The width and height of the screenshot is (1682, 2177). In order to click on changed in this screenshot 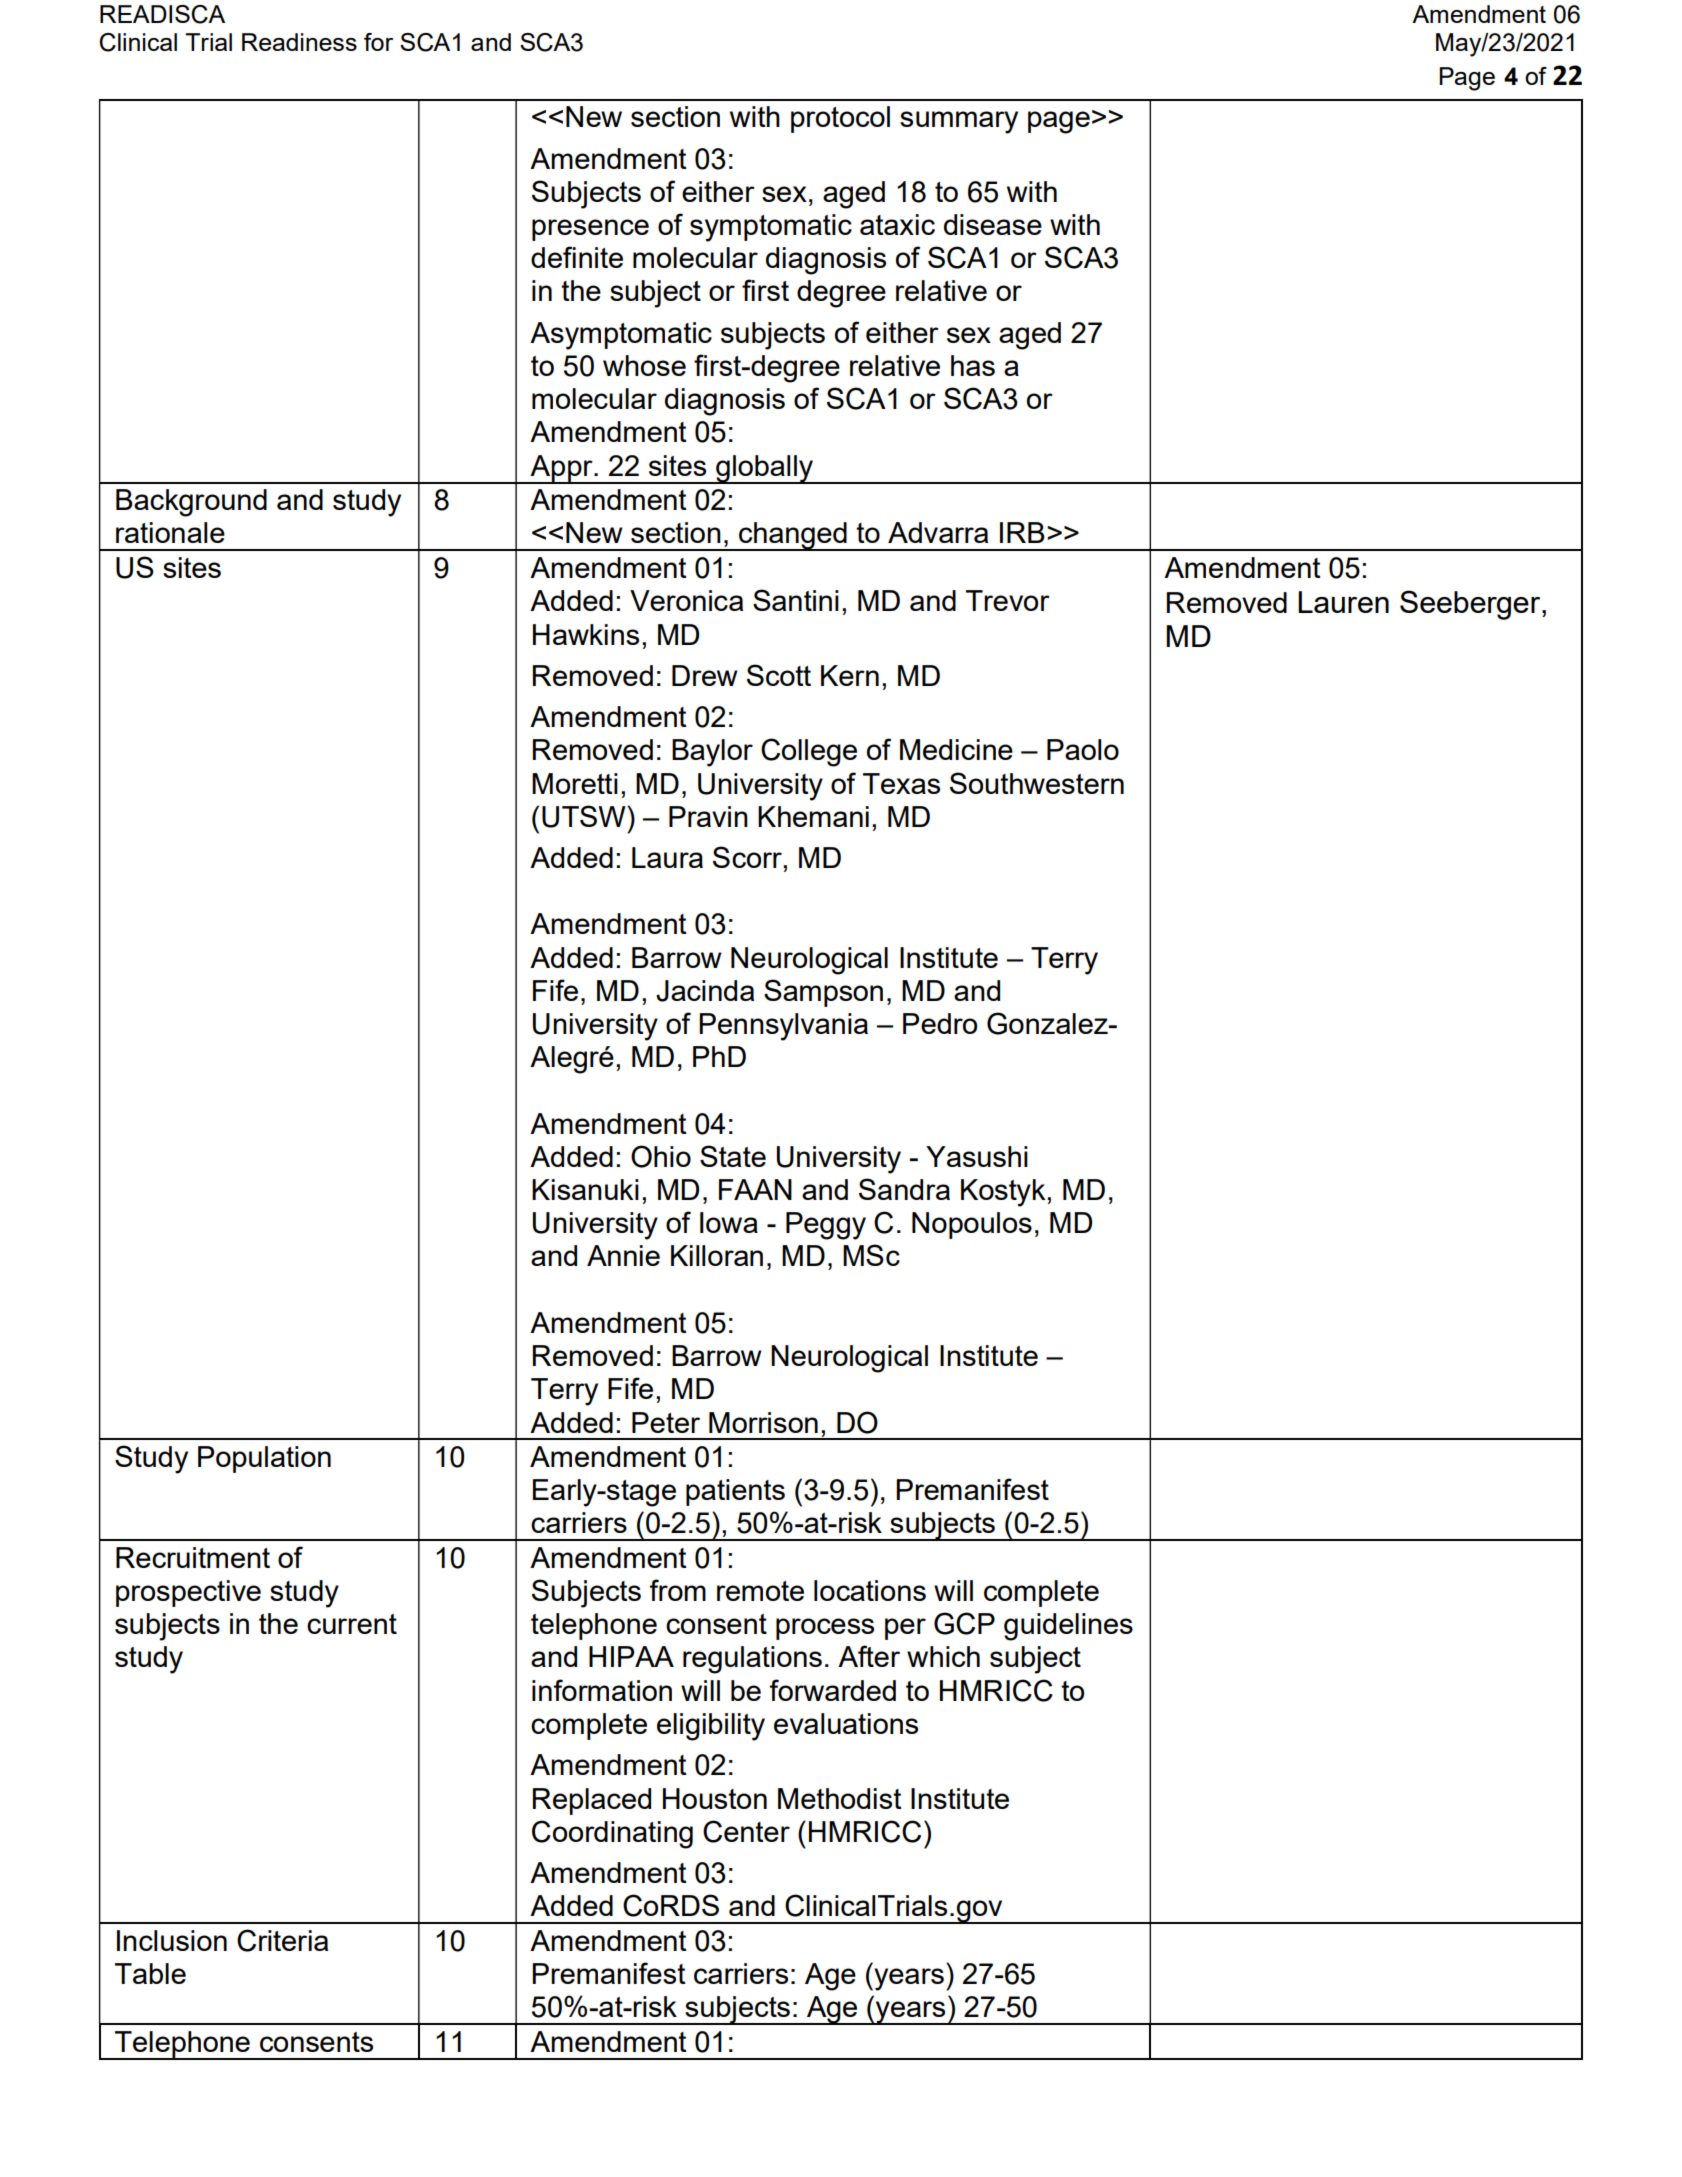, I will do `click(793, 536)`.
